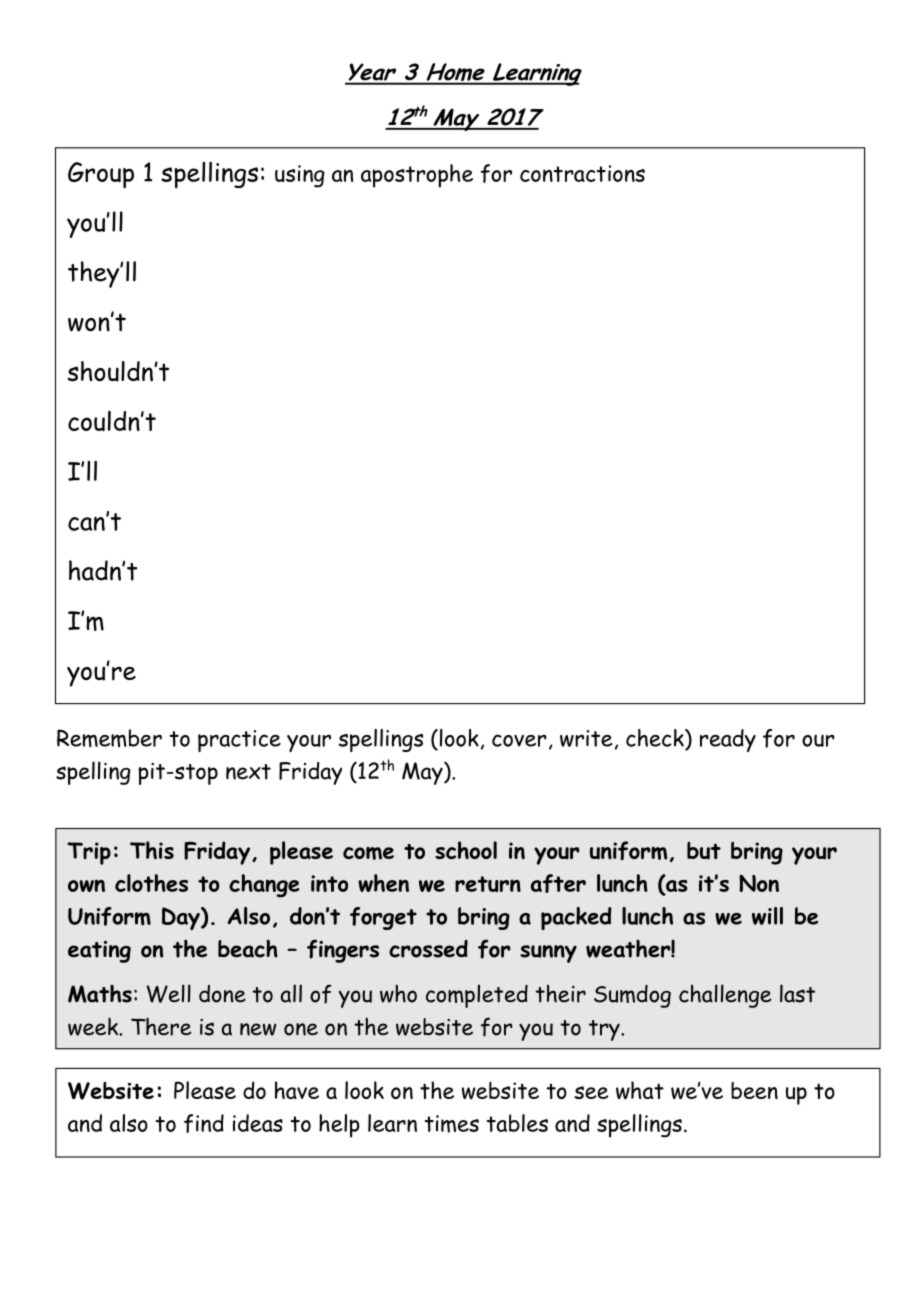 The width and height of the page is (924, 1308). What do you see at coordinates (101, 175) in the page?
I see `Group` at bounding box center [101, 175].
